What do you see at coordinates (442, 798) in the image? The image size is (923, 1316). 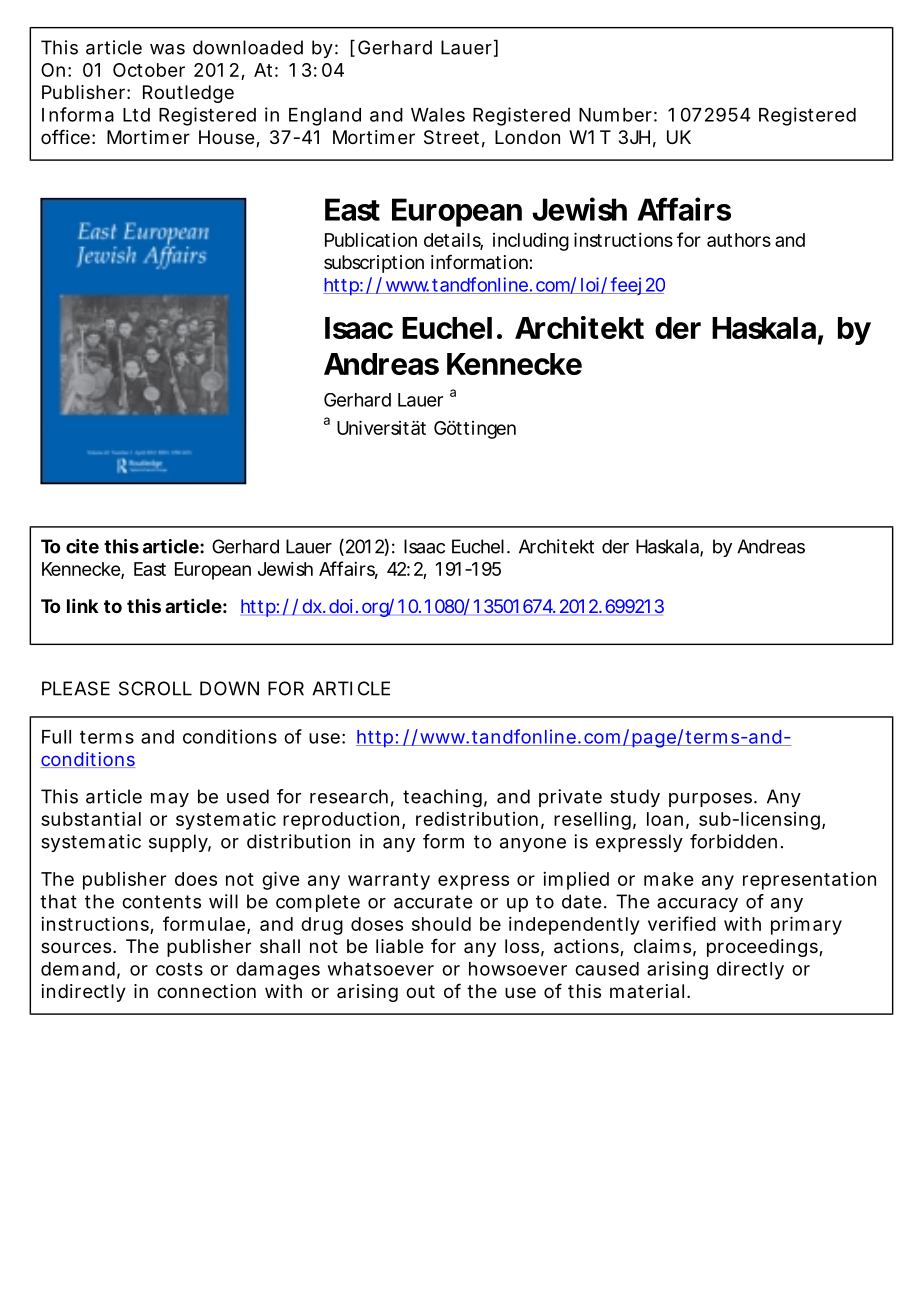 I see `teaching` at bounding box center [442, 798].
